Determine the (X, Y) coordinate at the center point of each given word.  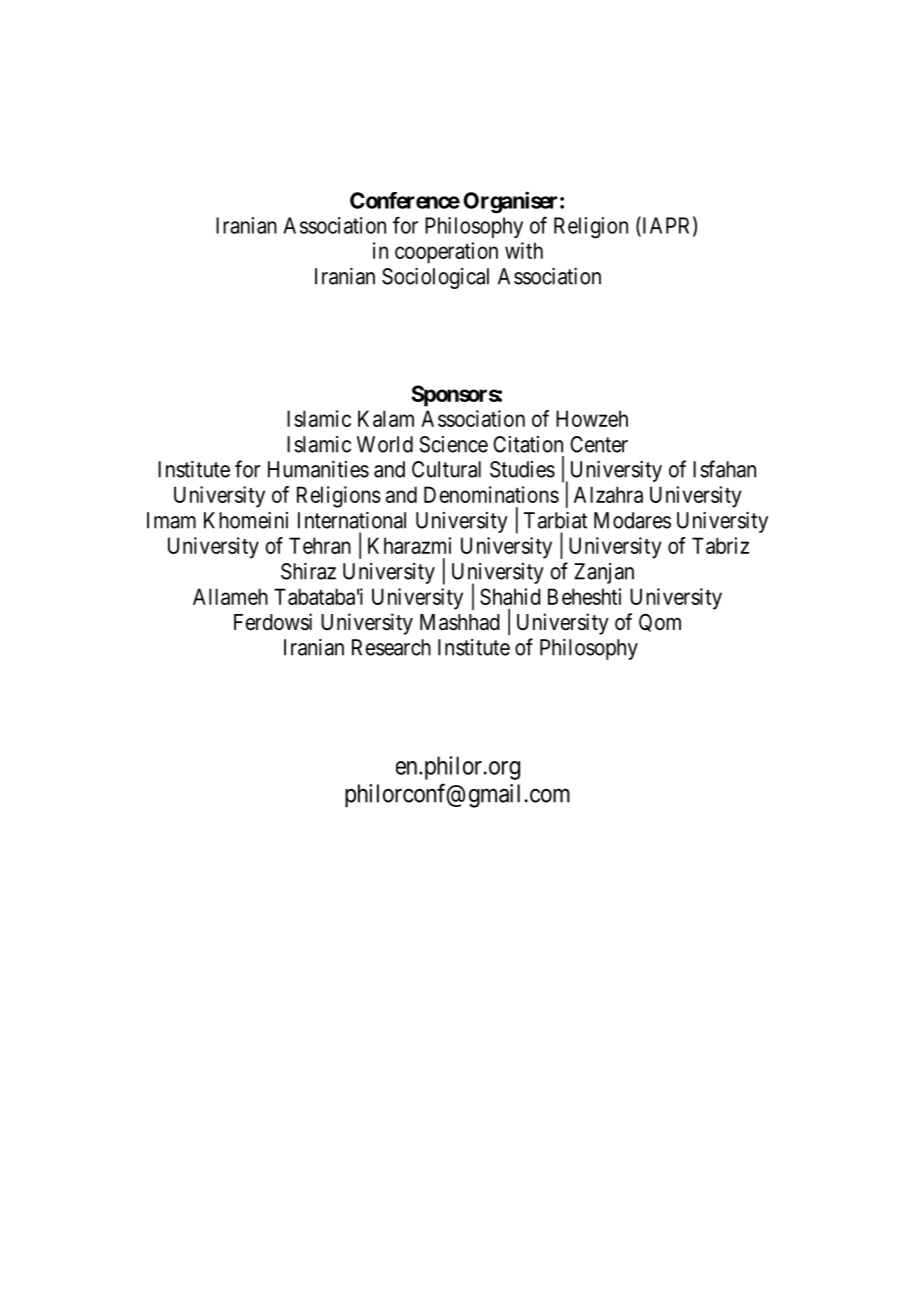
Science (454, 444)
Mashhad (460, 622)
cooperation (446, 253)
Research (391, 647)
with (524, 250)
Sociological (435, 278)
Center (599, 444)
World (385, 444)
